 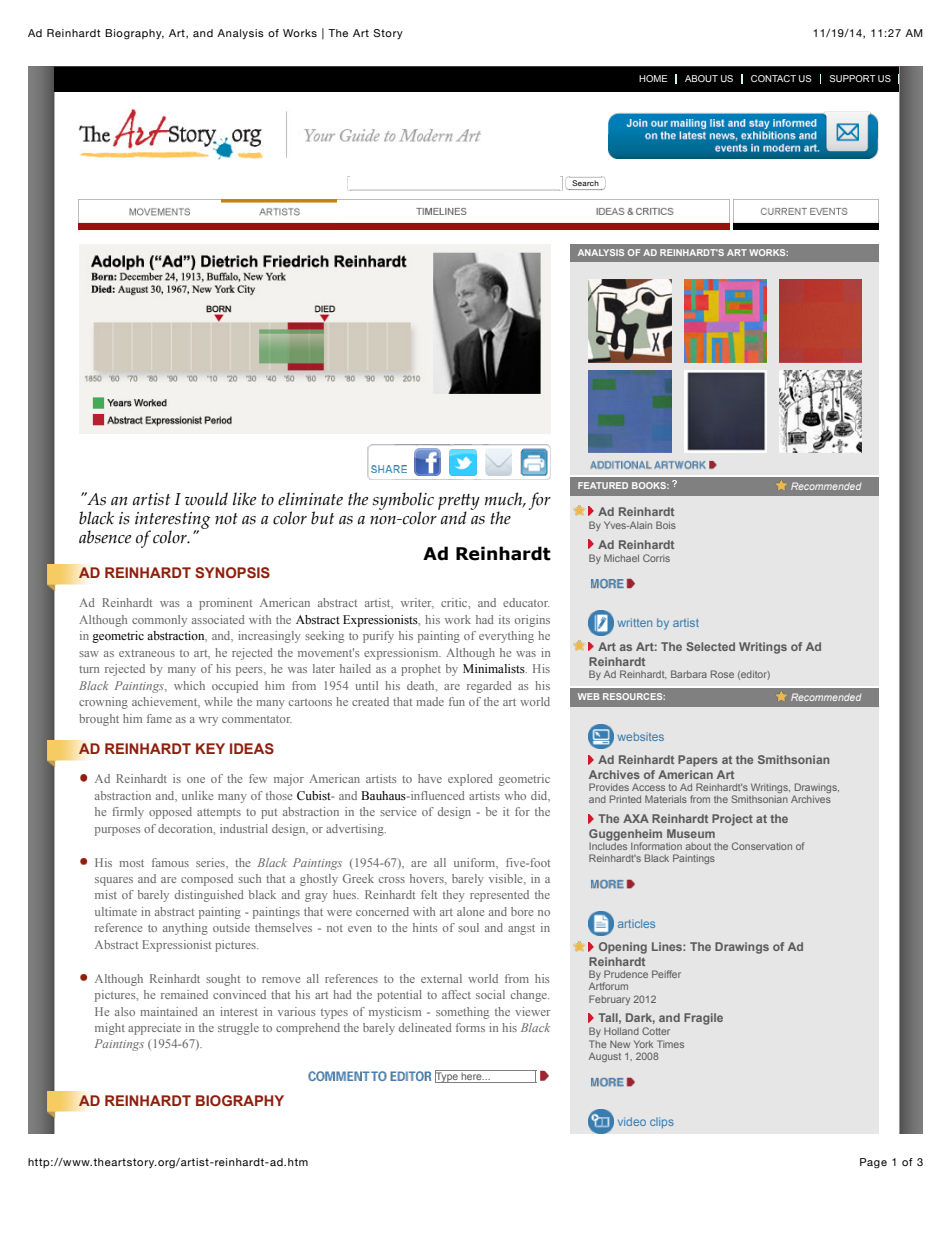 What do you see at coordinates (585, 183) in the screenshot?
I see `Search` at bounding box center [585, 183].
